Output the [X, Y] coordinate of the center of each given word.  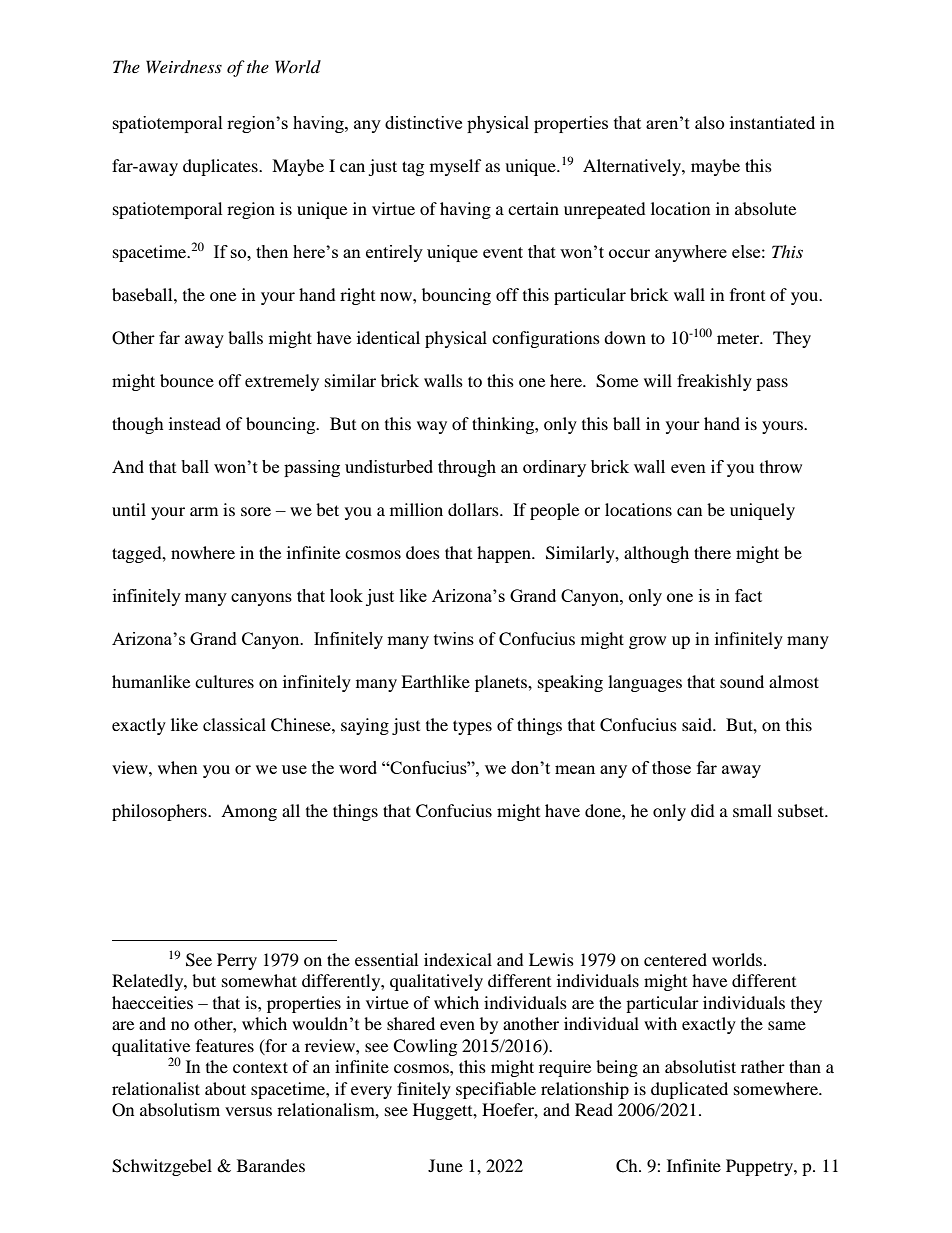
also [710, 122]
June [445, 1165]
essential [386, 959]
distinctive [423, 122]
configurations [546, 339]
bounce [187, 380]
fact [748, 595]
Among [249, 812]
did [703, 810]
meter [739, 339]
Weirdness [184, 67]
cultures [224, 681]
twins [454, 638]
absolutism [180, 1109]
